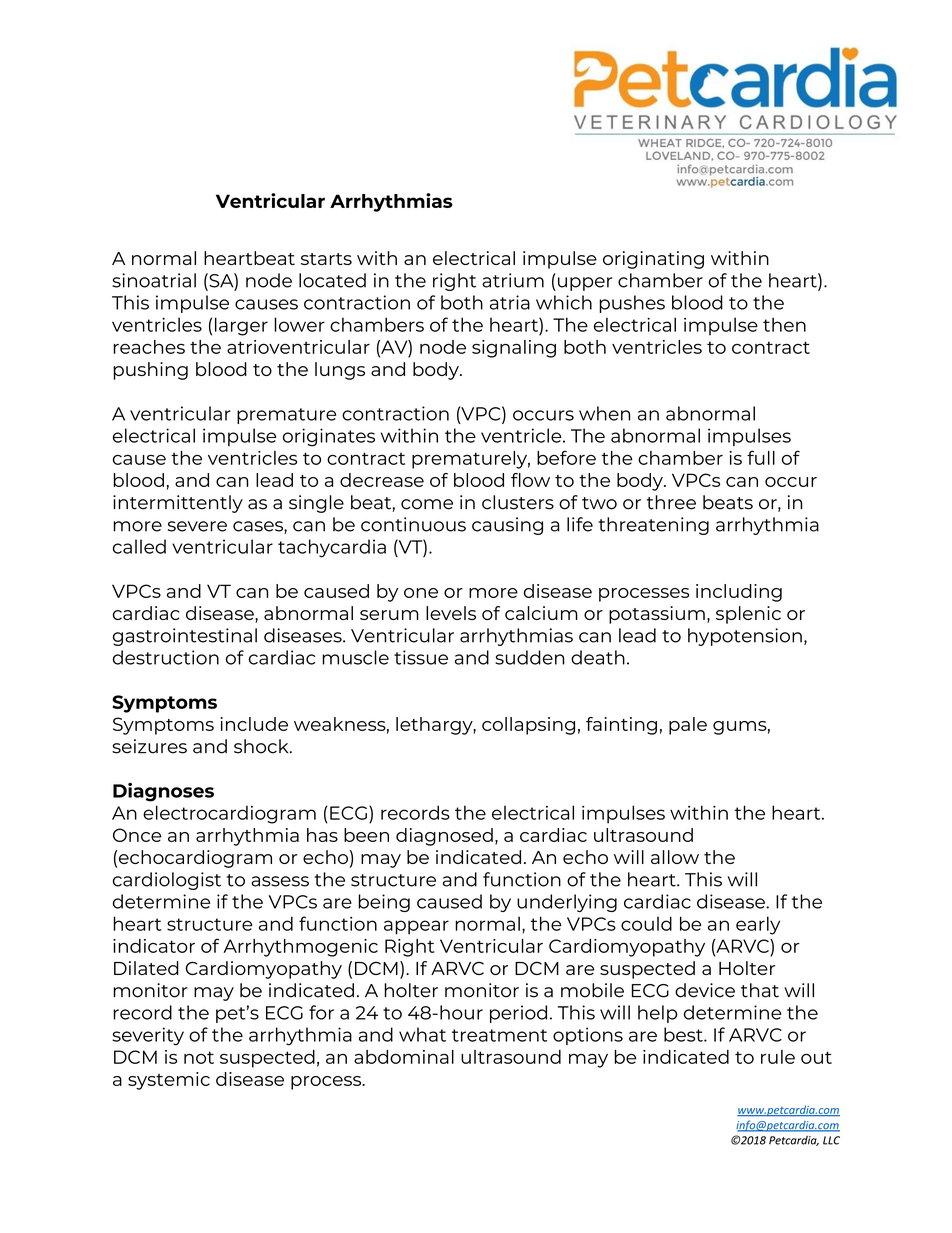 The width and height of the document is (952, 1233). I want to click on atrium, so click(513, 280).
